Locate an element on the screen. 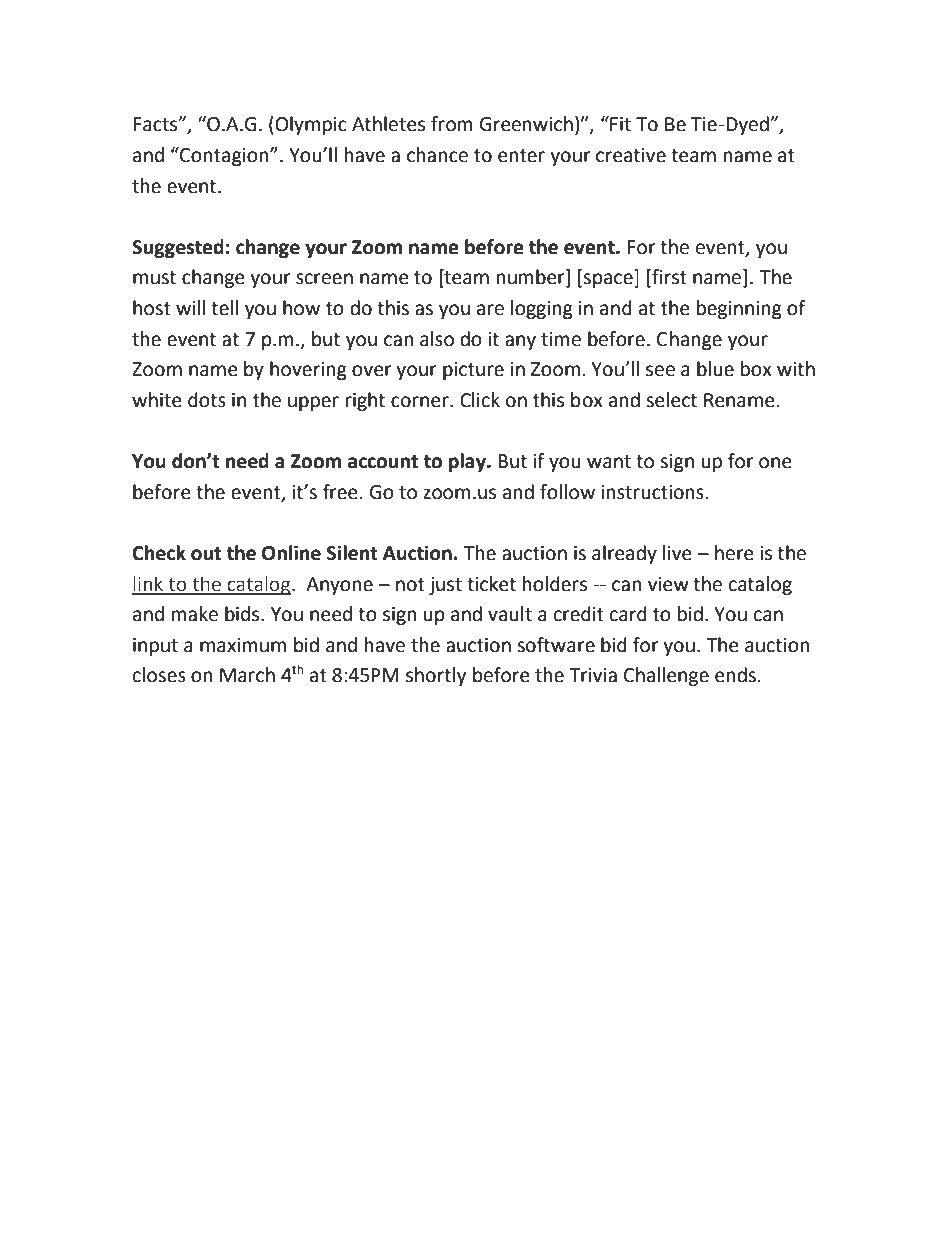 Image resolution: width=952 pixels, height=1233 pixels. Click is located at coordinates (480, 400).
